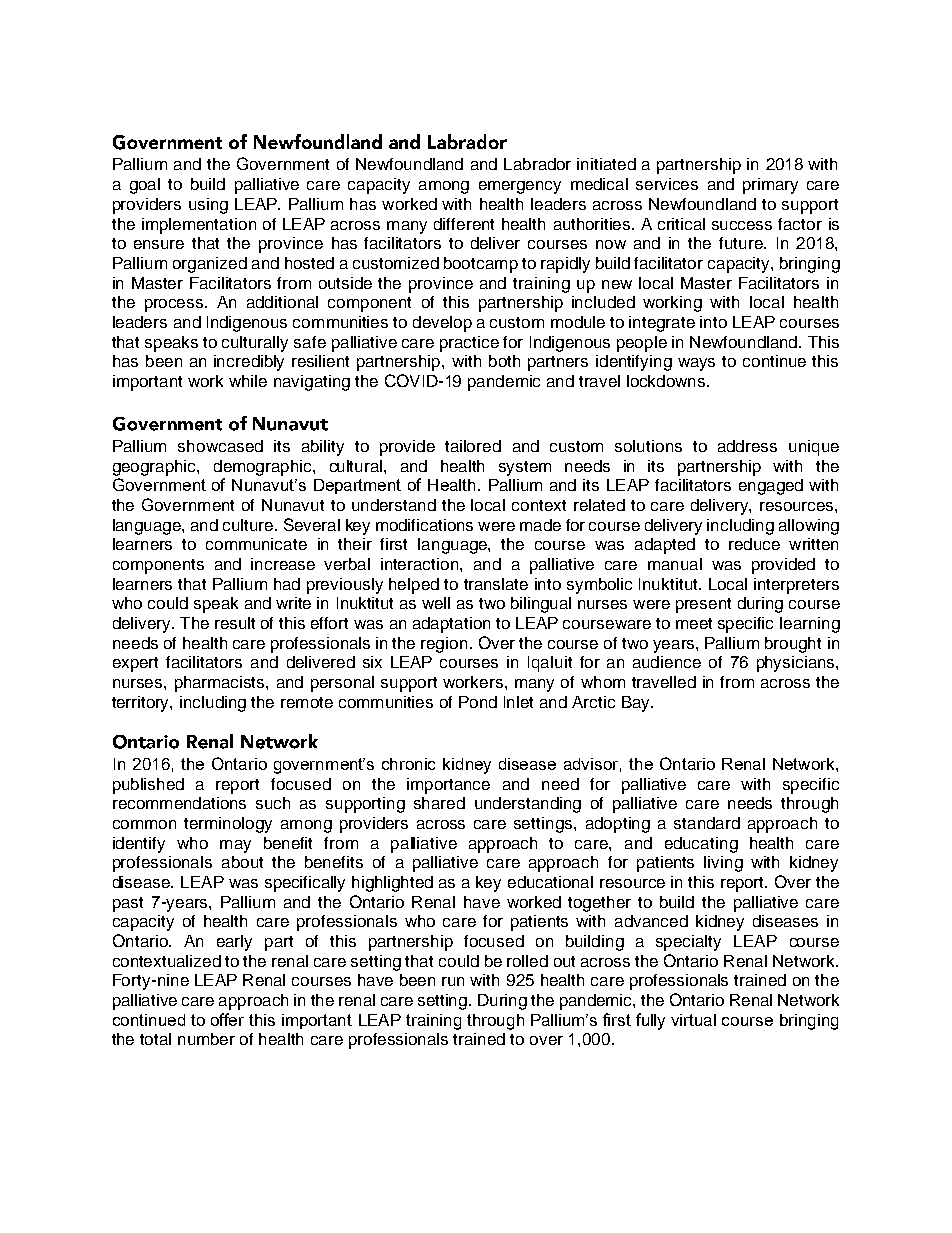 This screenshot has height=1233, width=952. Describe the element at coordinates (179, 803) in the screenshot. I see `recommendations` at that location.
